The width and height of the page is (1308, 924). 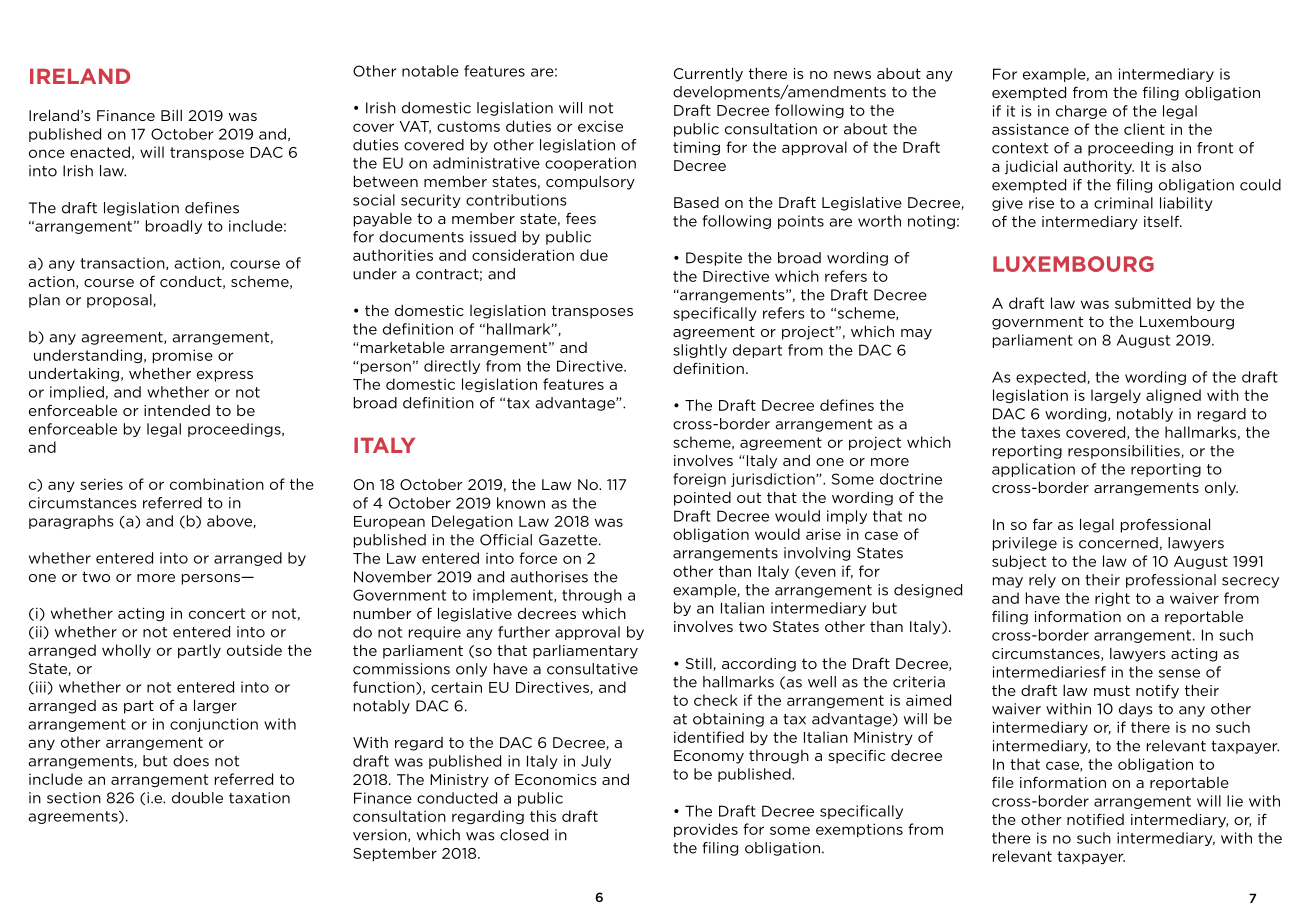 What do you see at coordinates (197, 798) in the page?
I see `double` at bounding box center [197, 798].
